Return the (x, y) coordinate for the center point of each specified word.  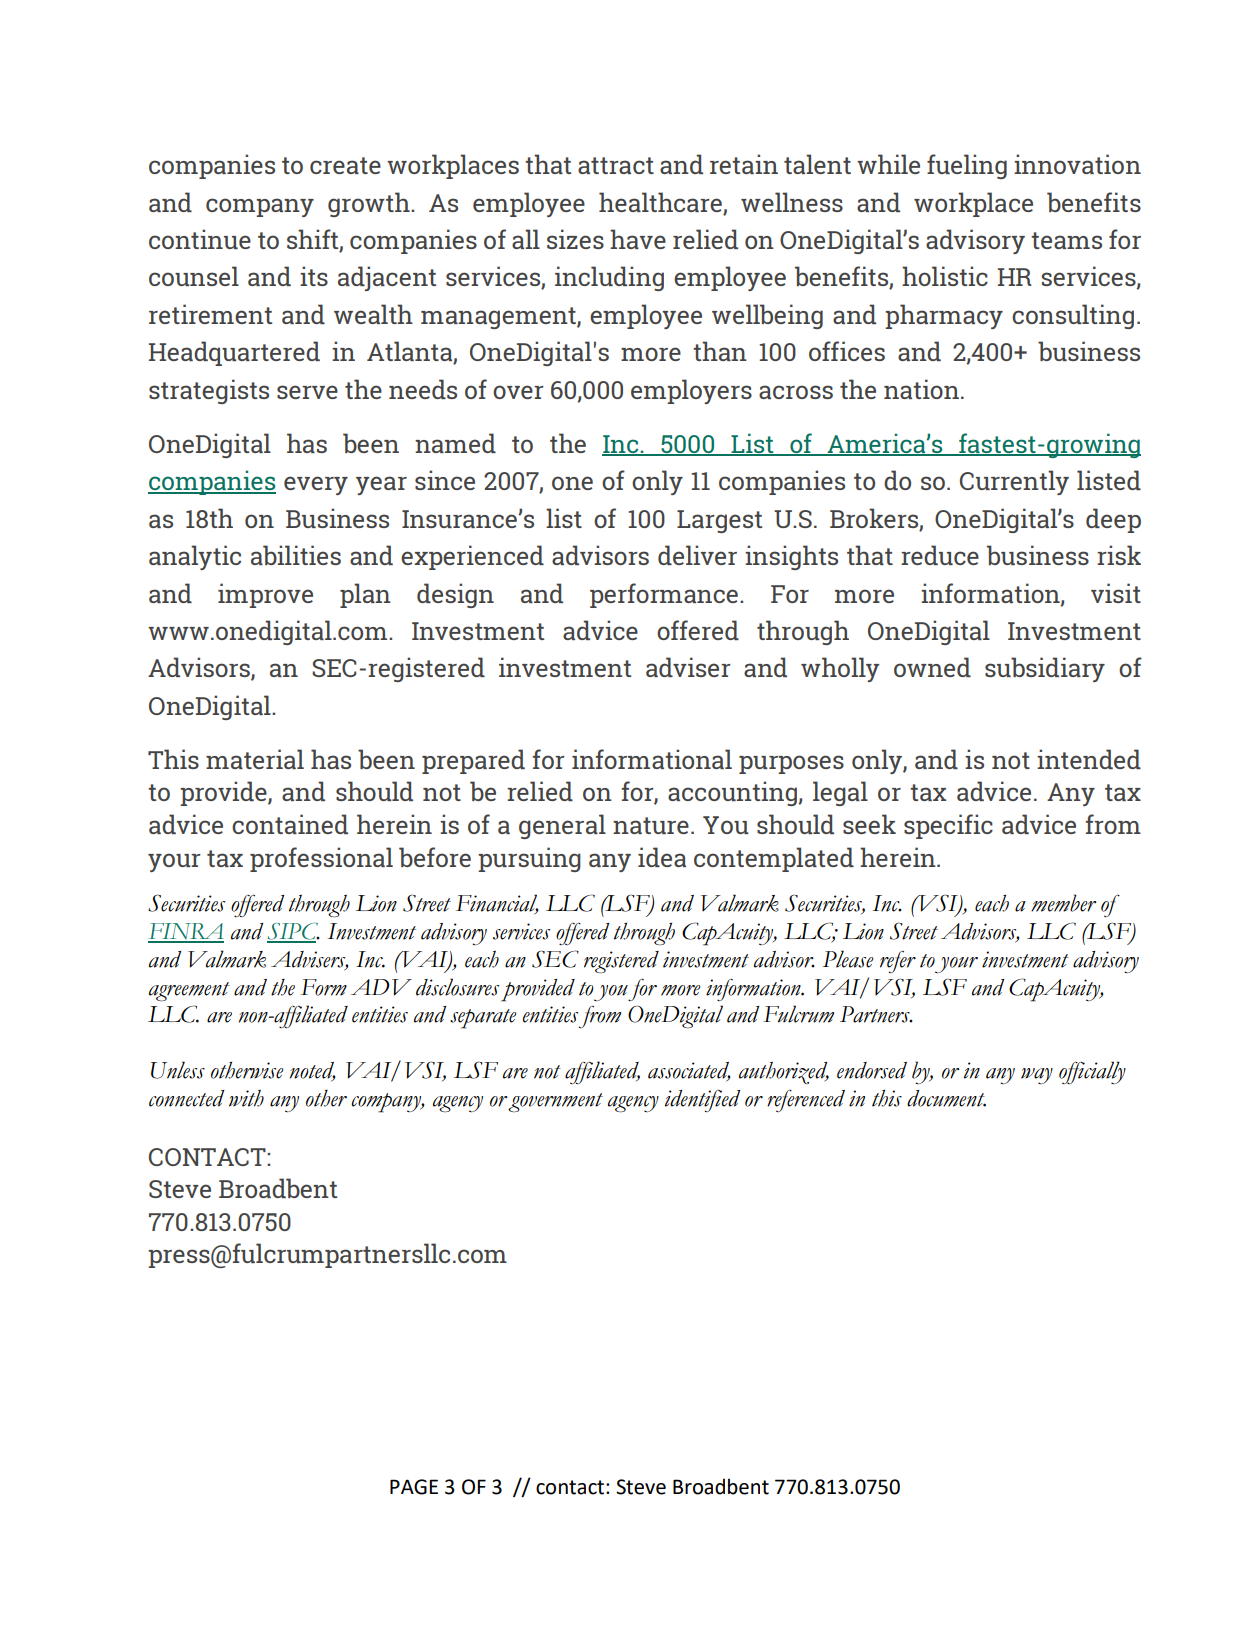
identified (703, 1101)
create (345, 165)
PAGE (414, 1487)
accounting (732, 793)
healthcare (660, 202)
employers (691, 391)
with (246, 1098)
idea (662, 857)
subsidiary (1045, 669)
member (1064, 903)
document (946, 1098)
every (316, 485)
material (255, 759)
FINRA (186, 932)
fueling (967, 166)
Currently (1014, 482)
